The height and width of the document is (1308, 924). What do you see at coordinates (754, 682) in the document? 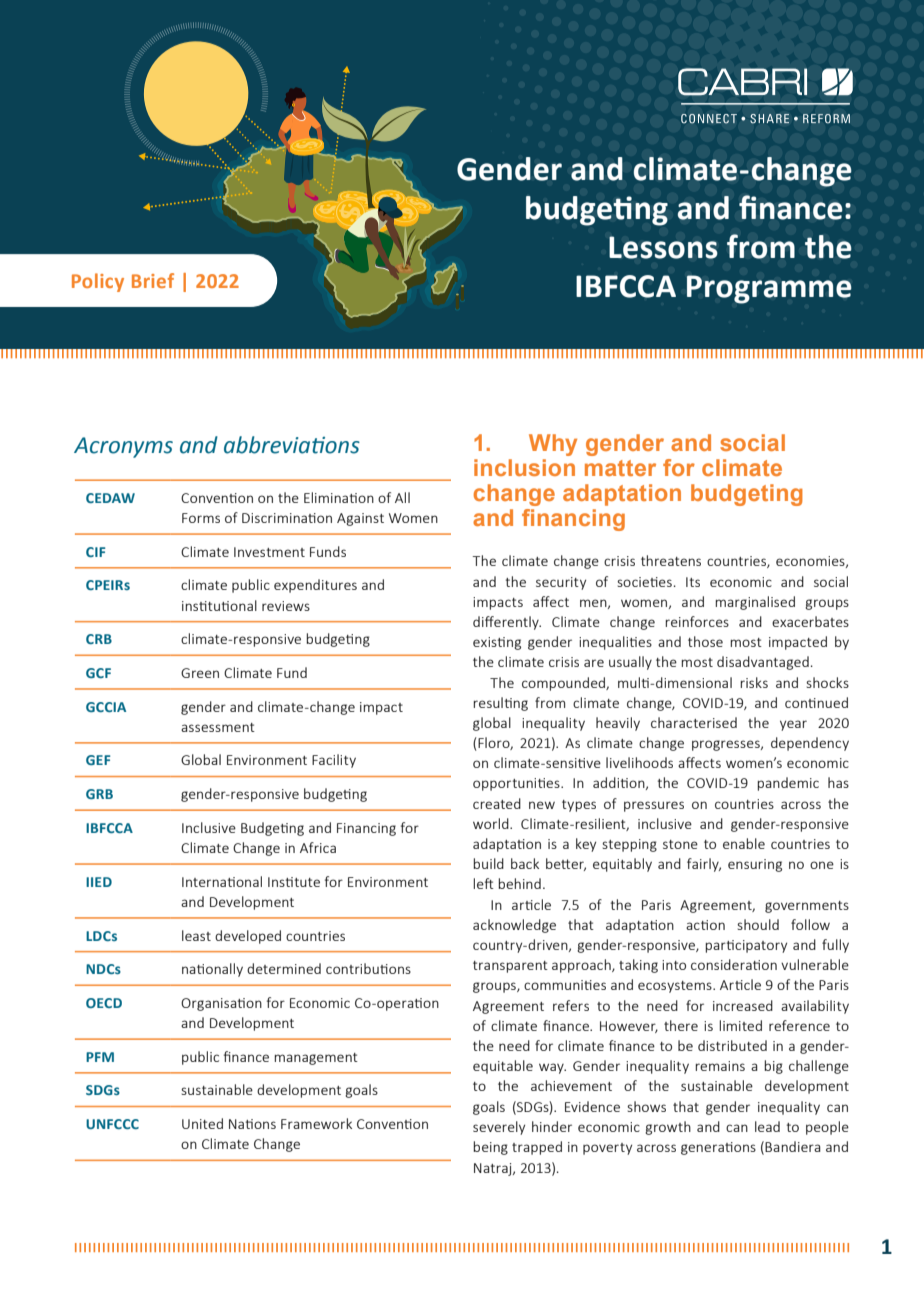
I see `risks` at bounding box center [754, 682].
